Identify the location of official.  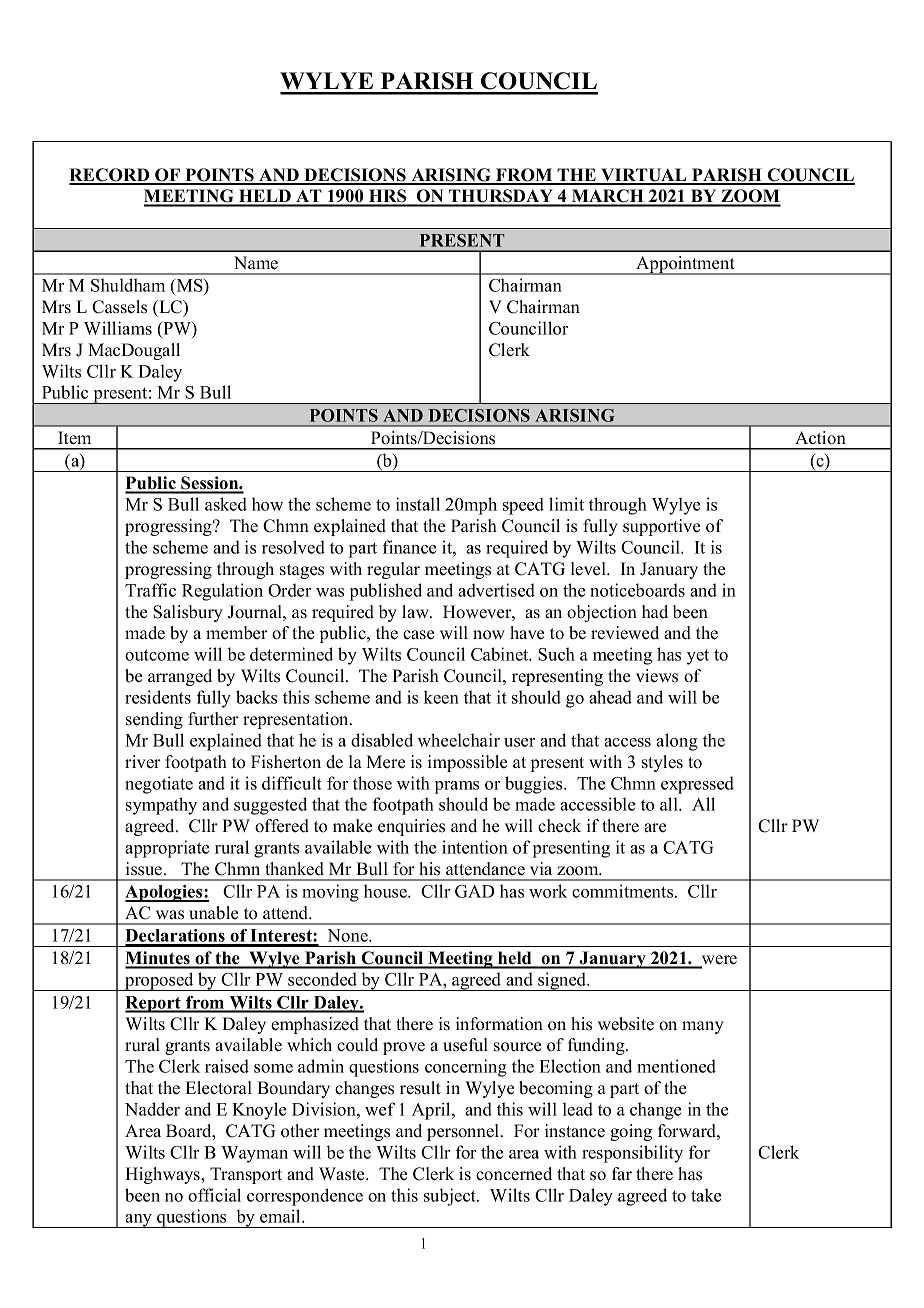
(214, 1195).
